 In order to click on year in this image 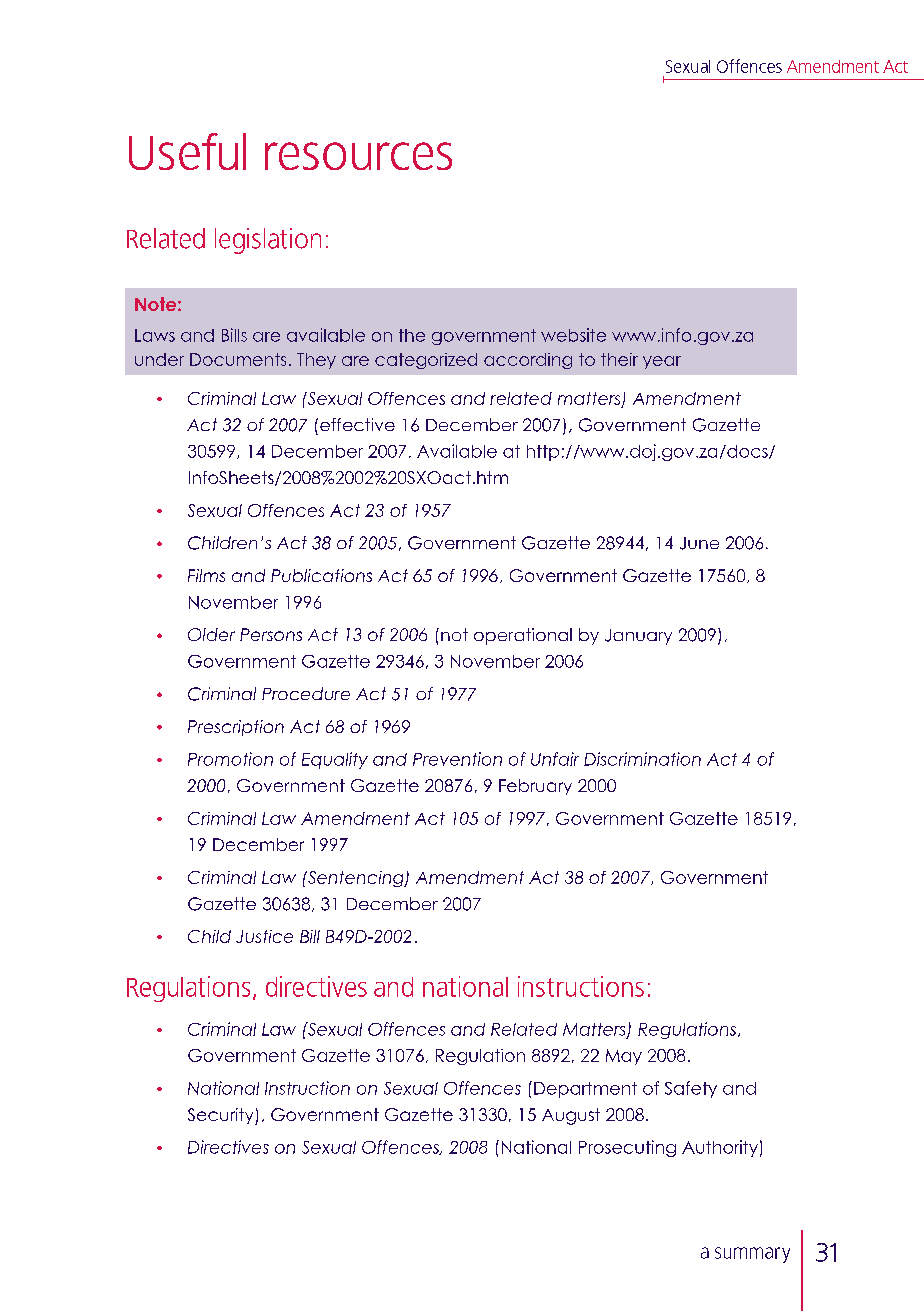, I will do `click(662, 362)`.
